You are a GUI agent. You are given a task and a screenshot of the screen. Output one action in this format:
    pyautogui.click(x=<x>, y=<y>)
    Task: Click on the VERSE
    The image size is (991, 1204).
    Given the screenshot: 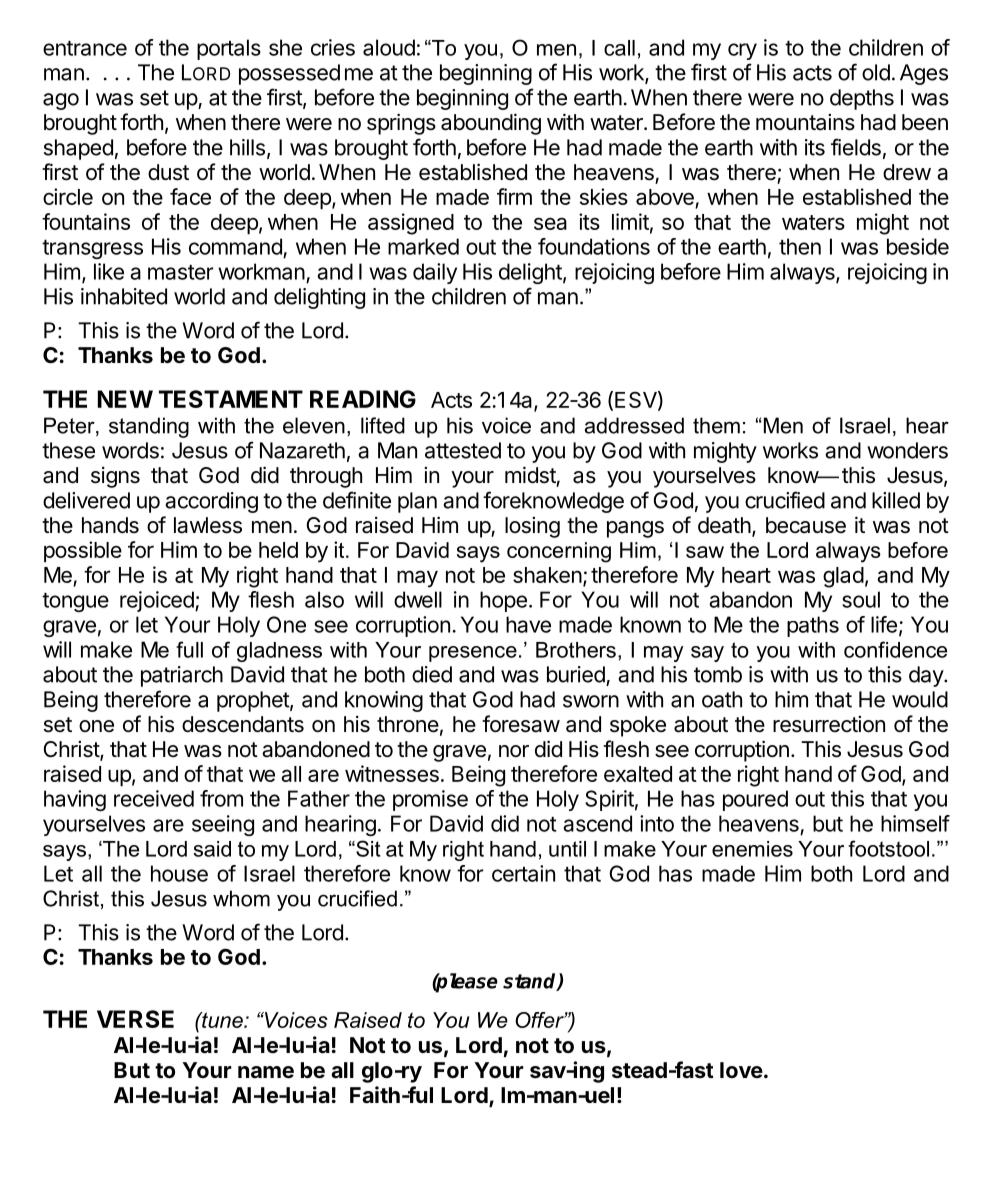 What is the action you would take?
    pyautogui.click(x=135, y=1019)
